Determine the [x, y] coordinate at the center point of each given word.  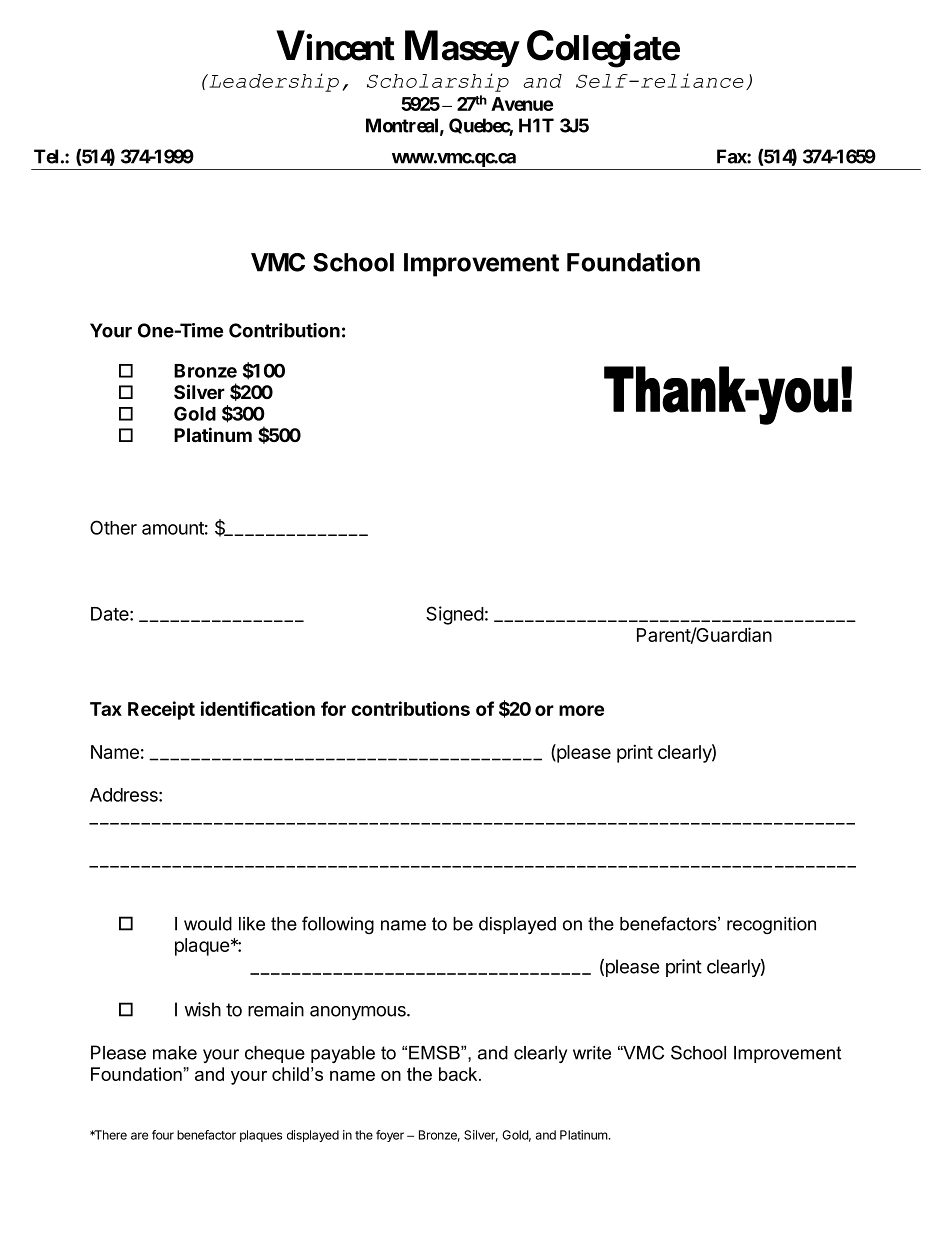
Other [113, 527]
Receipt [161, 710]
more [581, 710]
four [163, 1135]
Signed [455, 615]
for [333, 708]
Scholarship [438, 82]
